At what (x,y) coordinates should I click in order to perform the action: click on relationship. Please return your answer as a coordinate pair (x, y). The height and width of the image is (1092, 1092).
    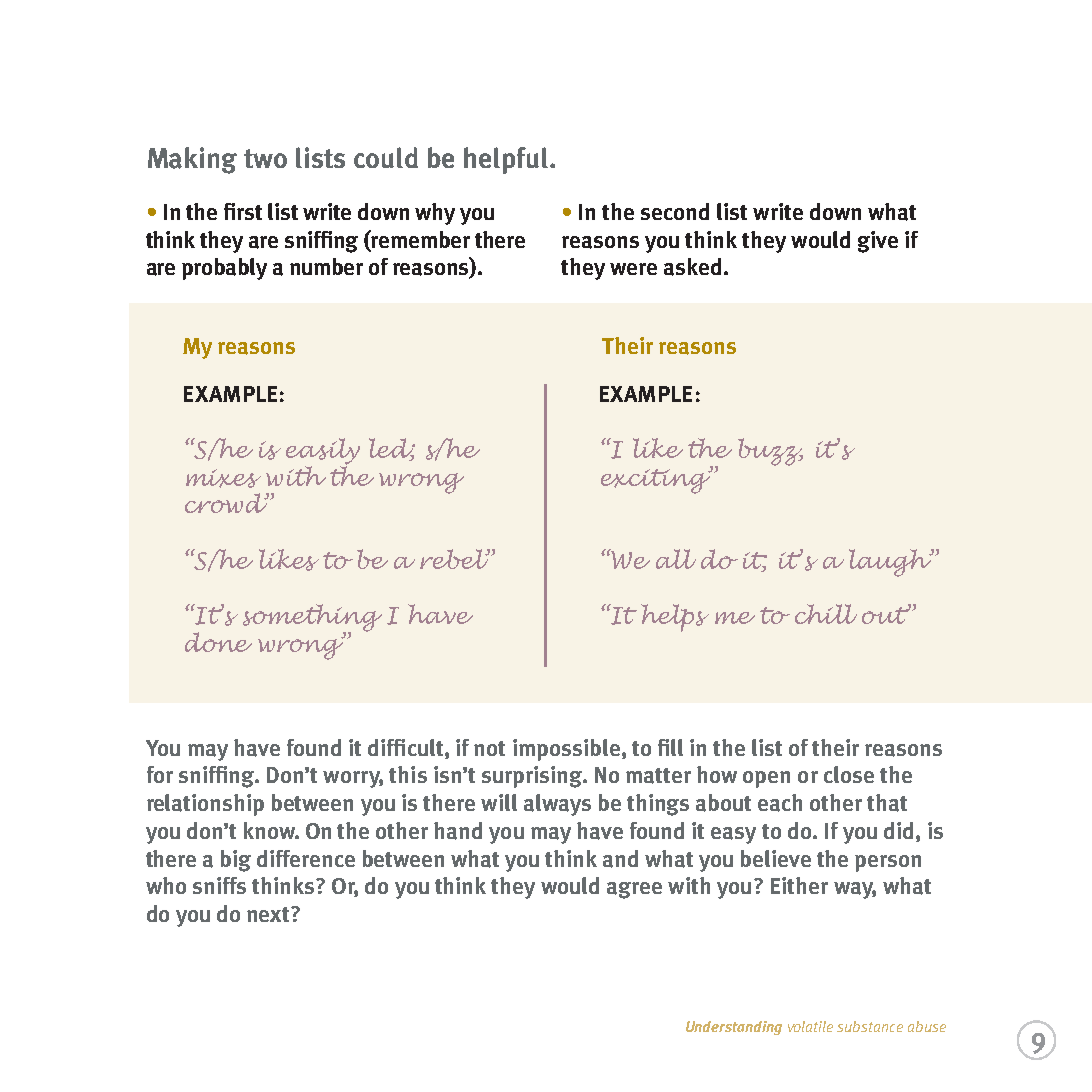
    Looking at the image, I should click on (205, 805).
